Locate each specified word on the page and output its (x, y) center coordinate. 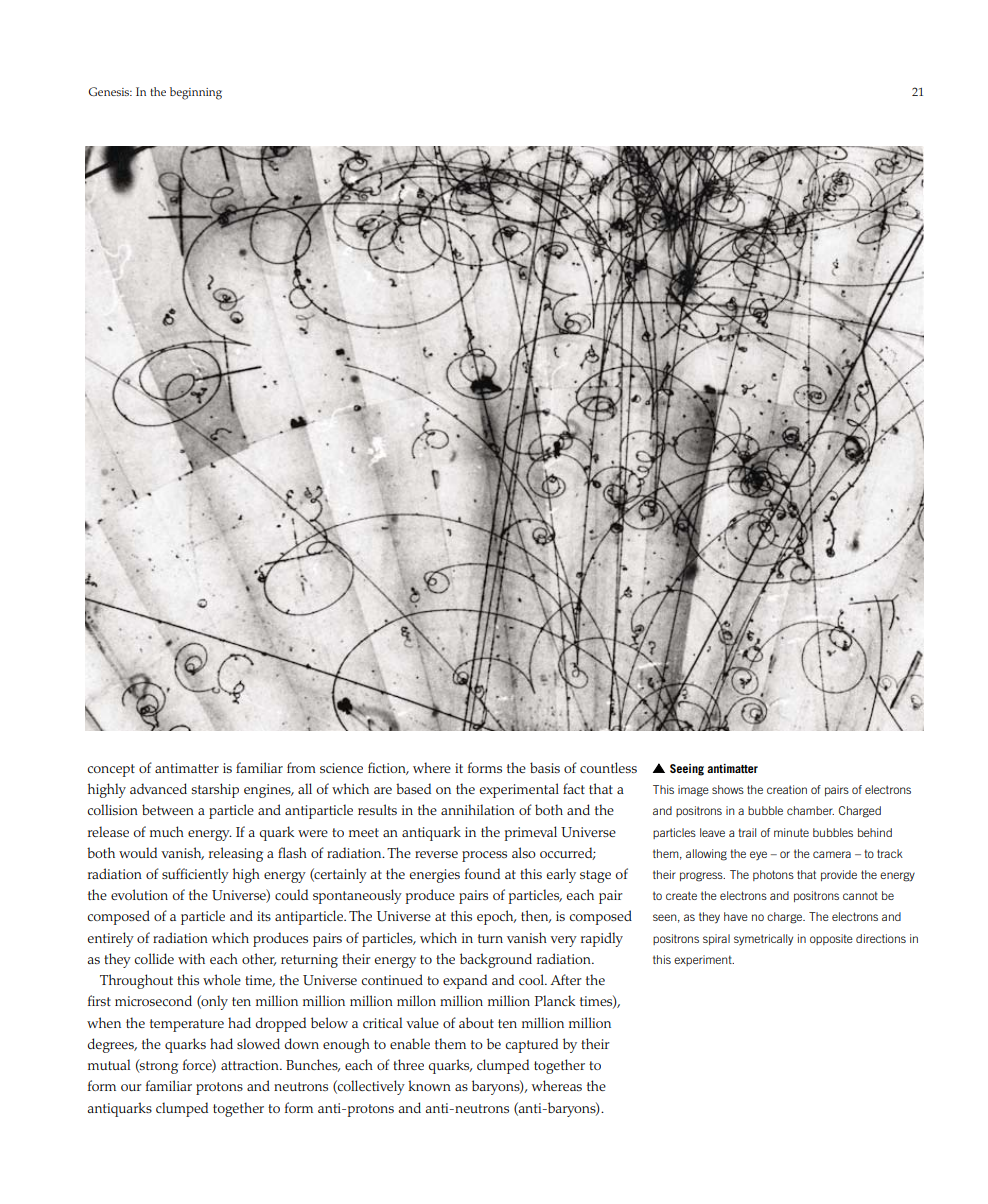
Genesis (110, 91)
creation (787, 789)
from (301, 767)
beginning (196, 93)
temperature (187, 1025)
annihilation (478, 809)
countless (608, 767)
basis (545, 767)
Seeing (687, 770)
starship (215, 790)
